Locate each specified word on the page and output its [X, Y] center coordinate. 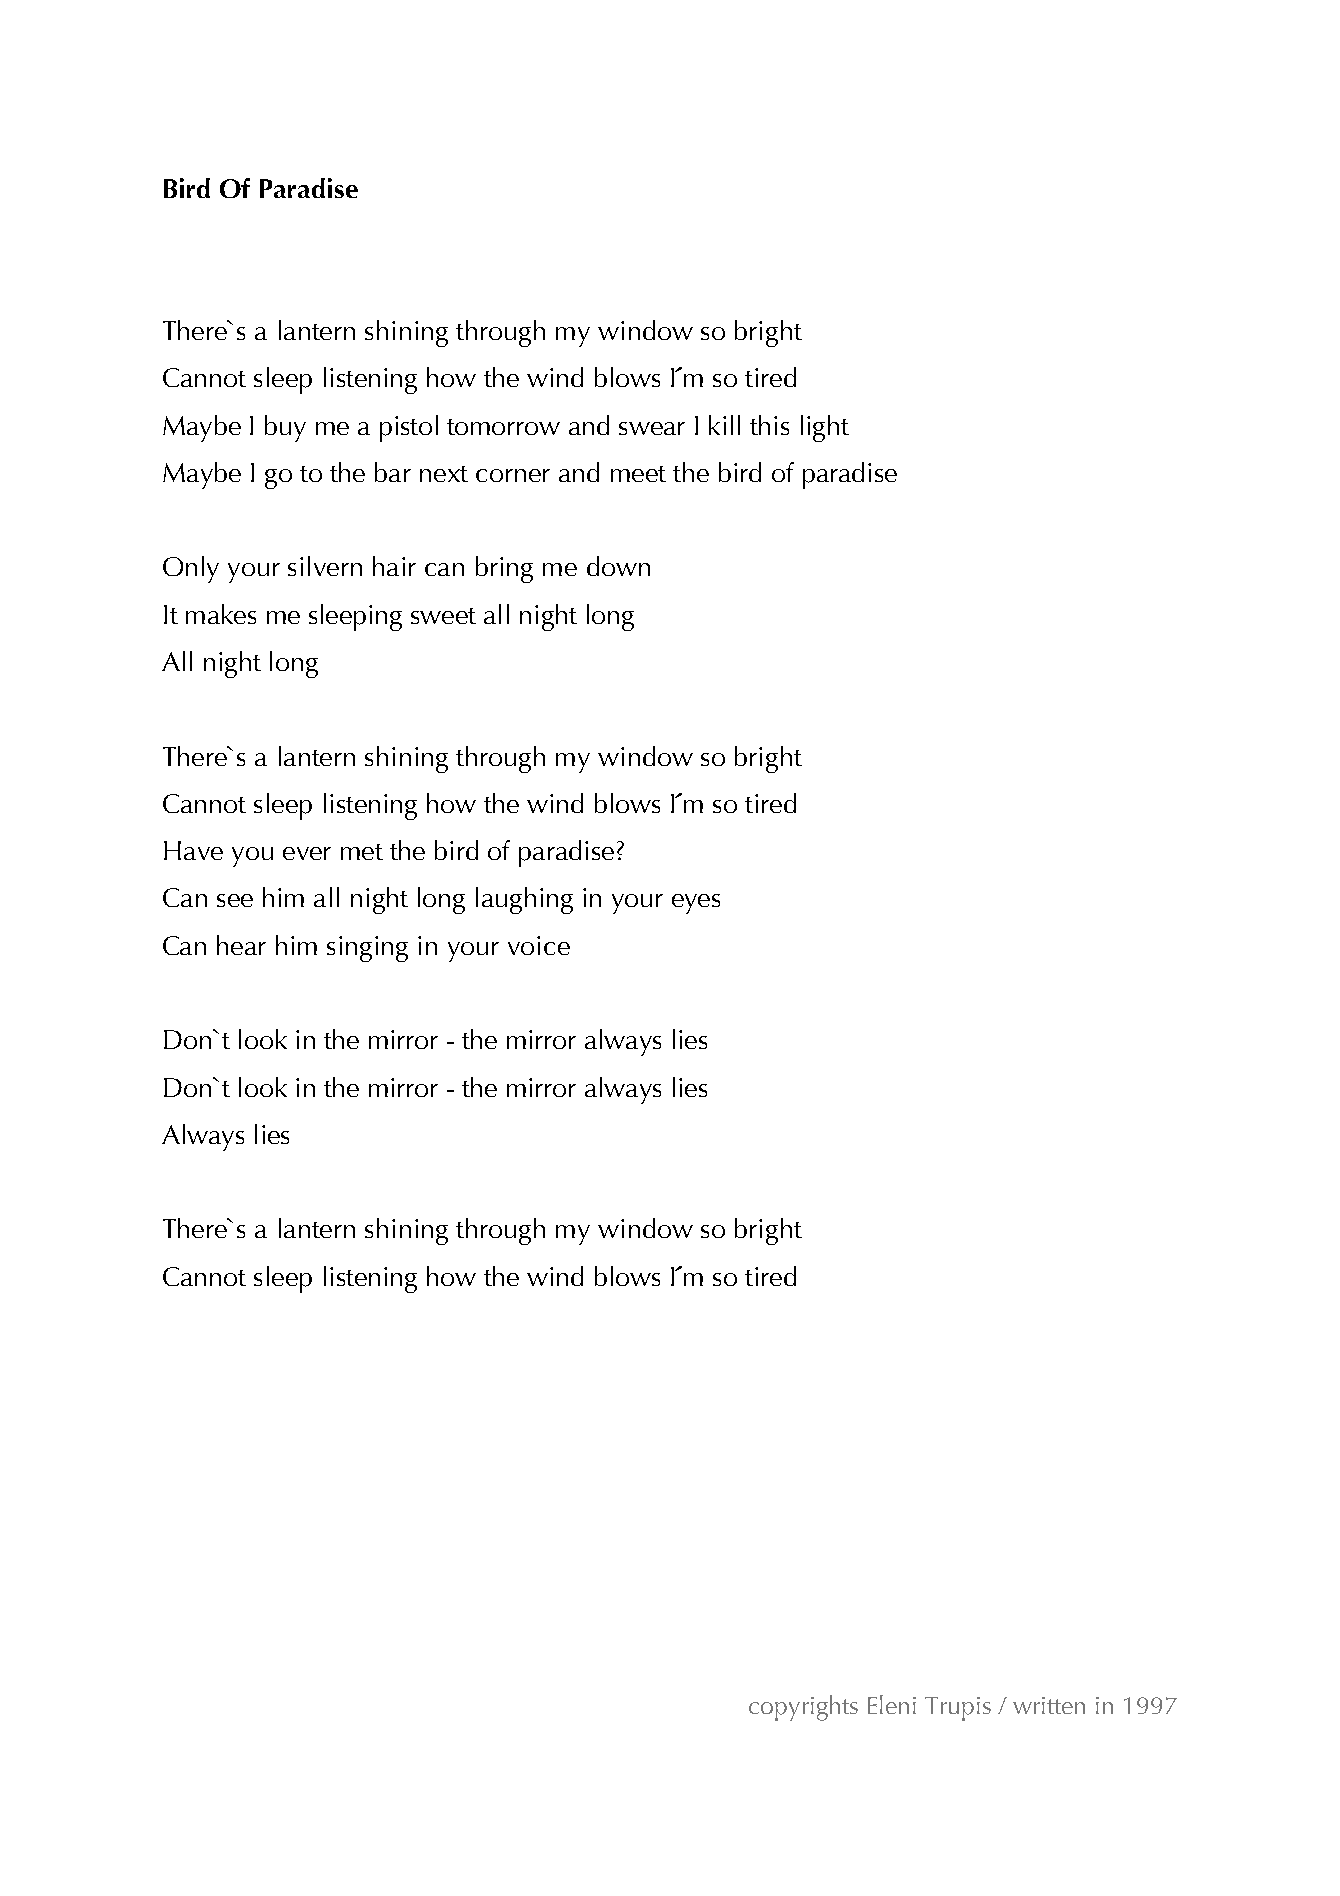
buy [285, 428]
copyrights [803, 1708]
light [825, 428]
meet [638, 474]
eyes [696, 904]
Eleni [892, 1704]
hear [241, 945]
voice [539, 945]
